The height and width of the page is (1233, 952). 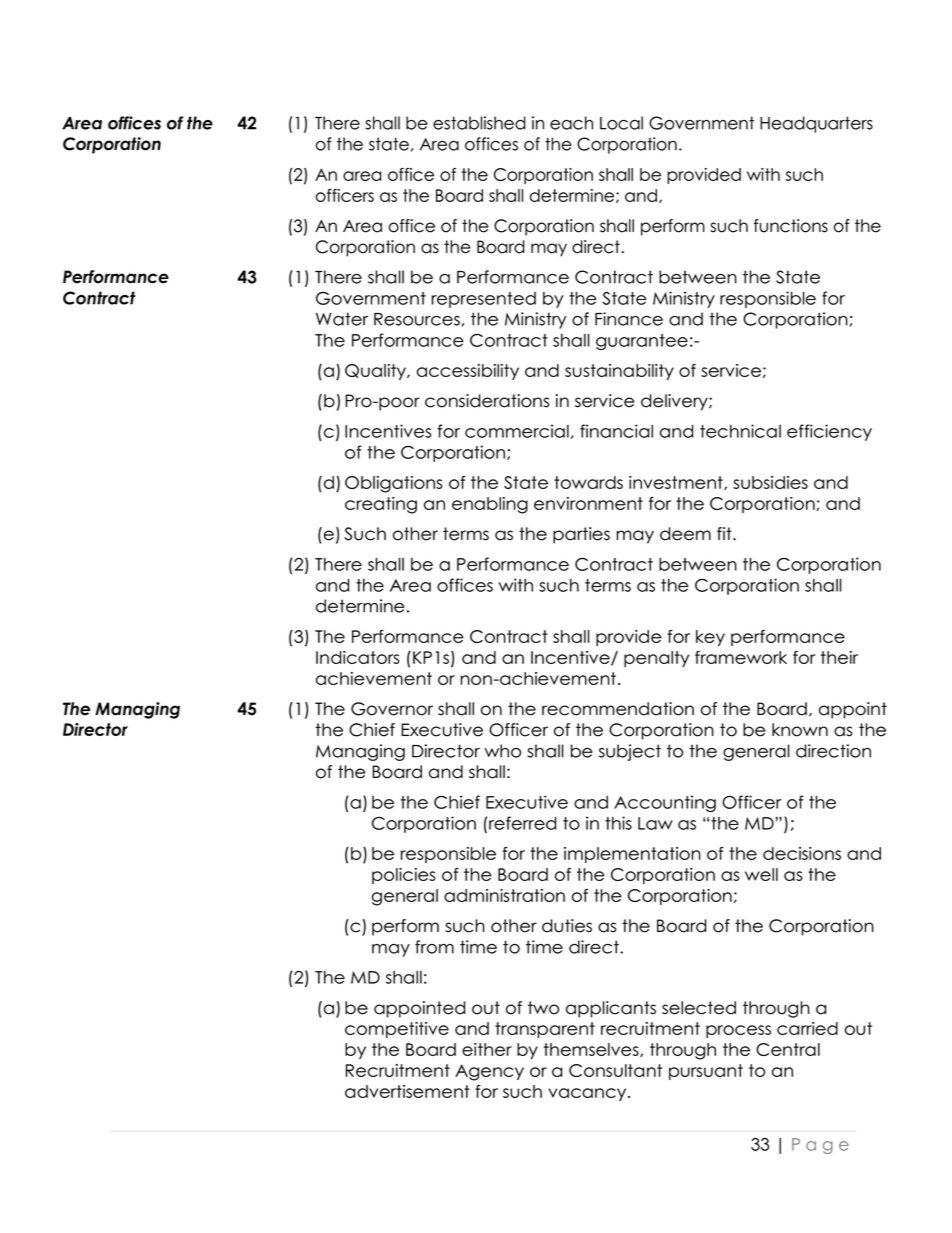 What do you see at coordinates (571, 123) in the page?
I see `each` at bounding box center [571, 123].
